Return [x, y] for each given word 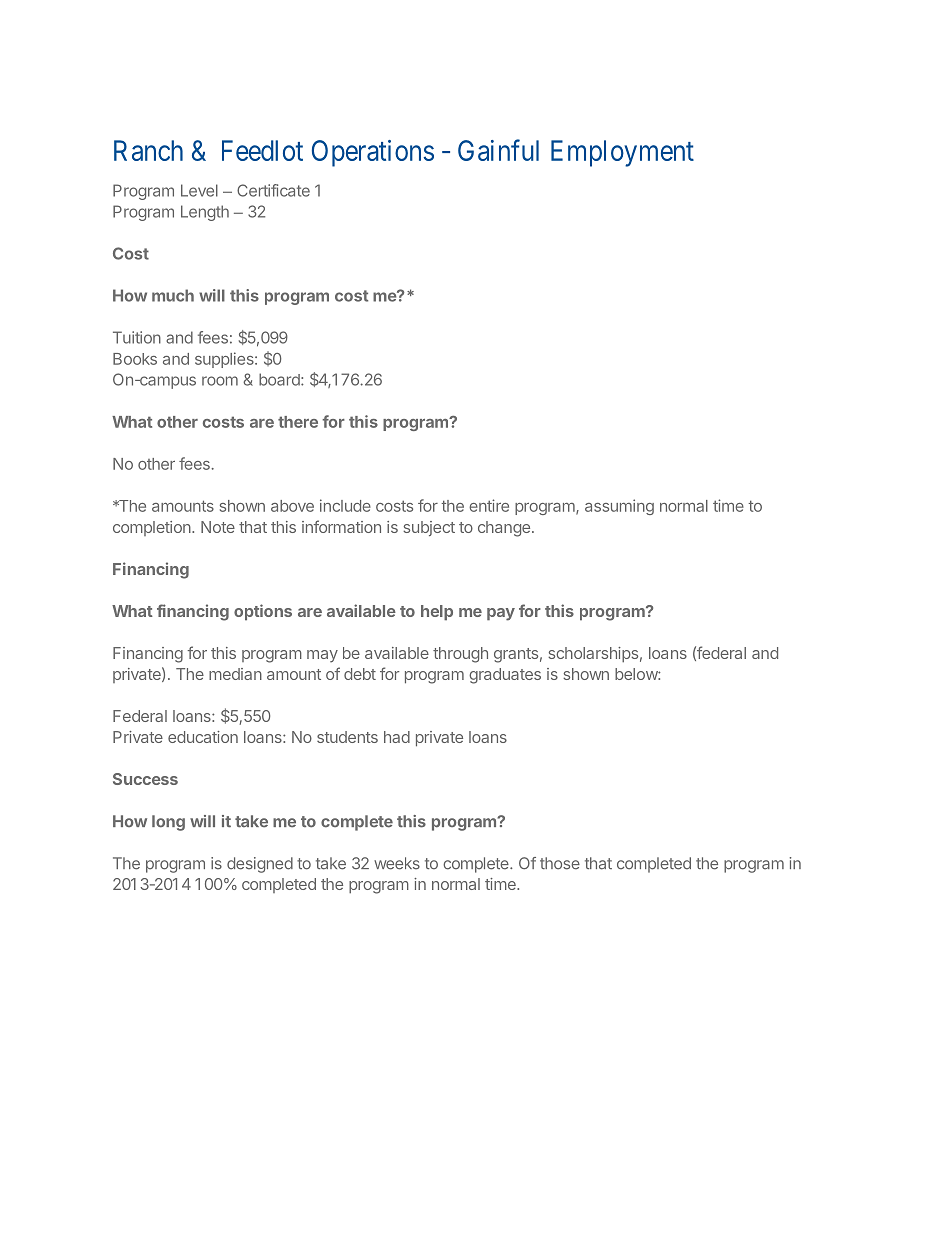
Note [218, 527]
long [168, 823]
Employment [622, 153]
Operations [373, 153]
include [345, 505]
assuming [619, 507]
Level [199, 190]
